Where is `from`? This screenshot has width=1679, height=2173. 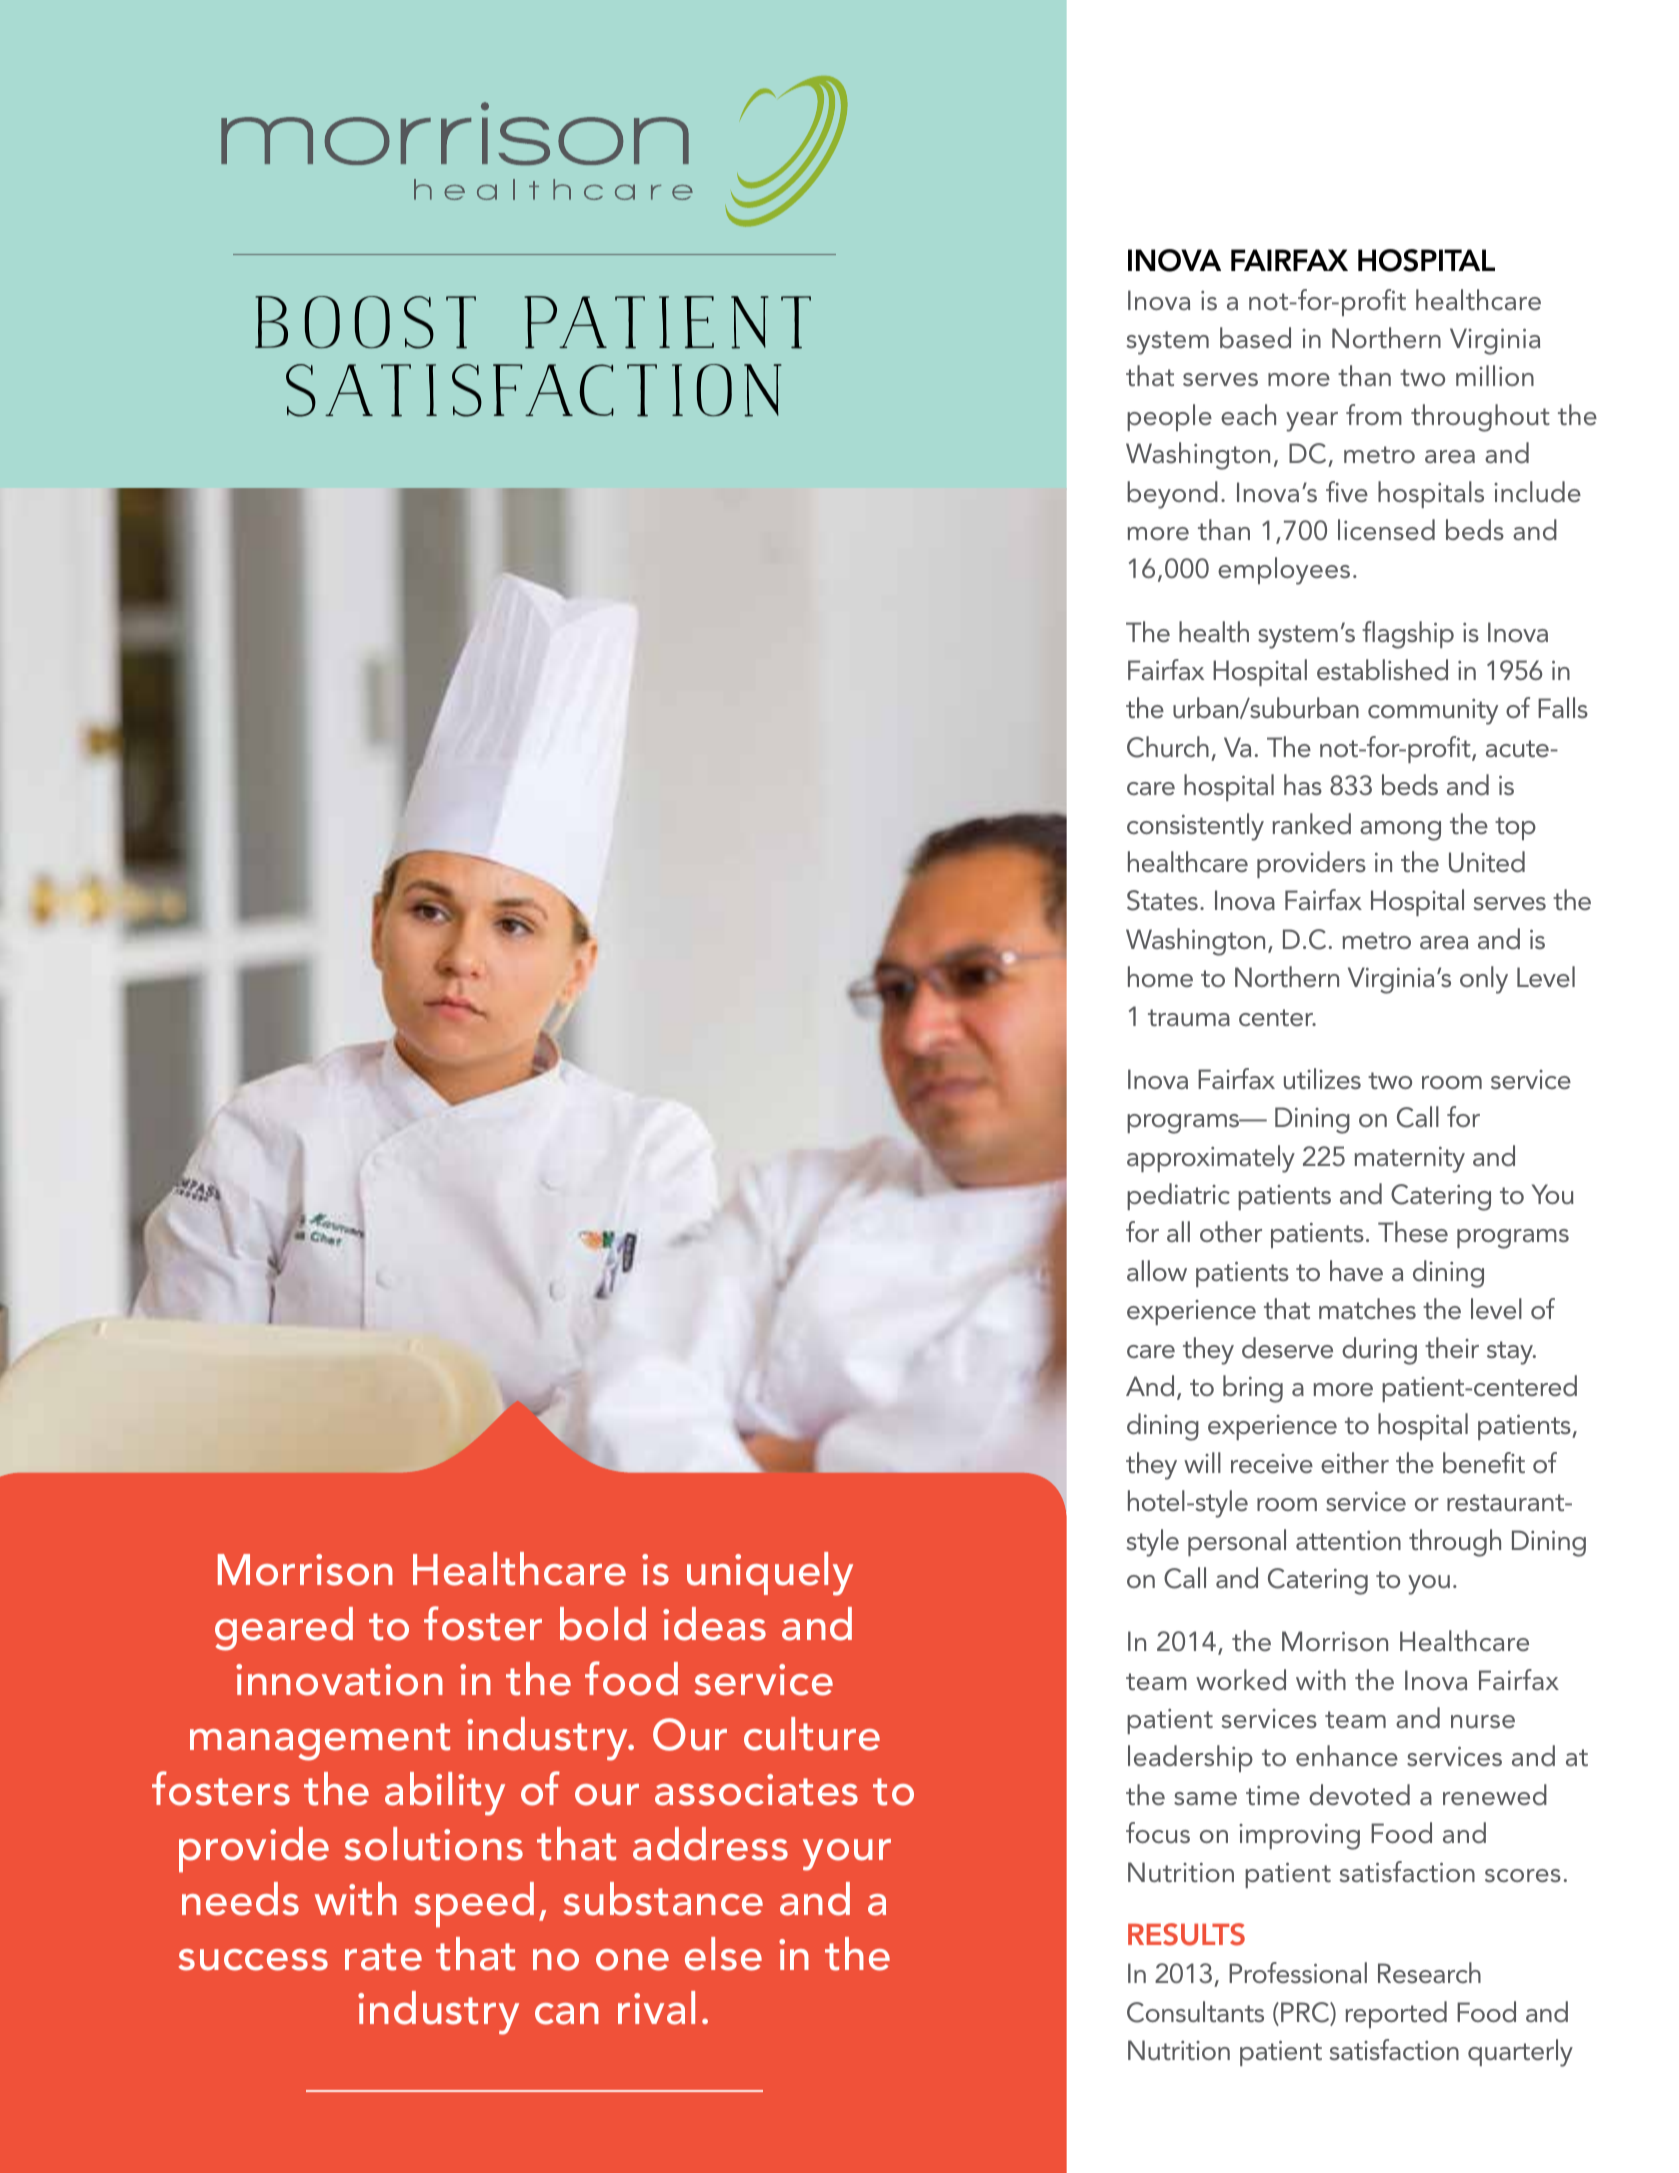
from is located at coordinates (1374, 414).
